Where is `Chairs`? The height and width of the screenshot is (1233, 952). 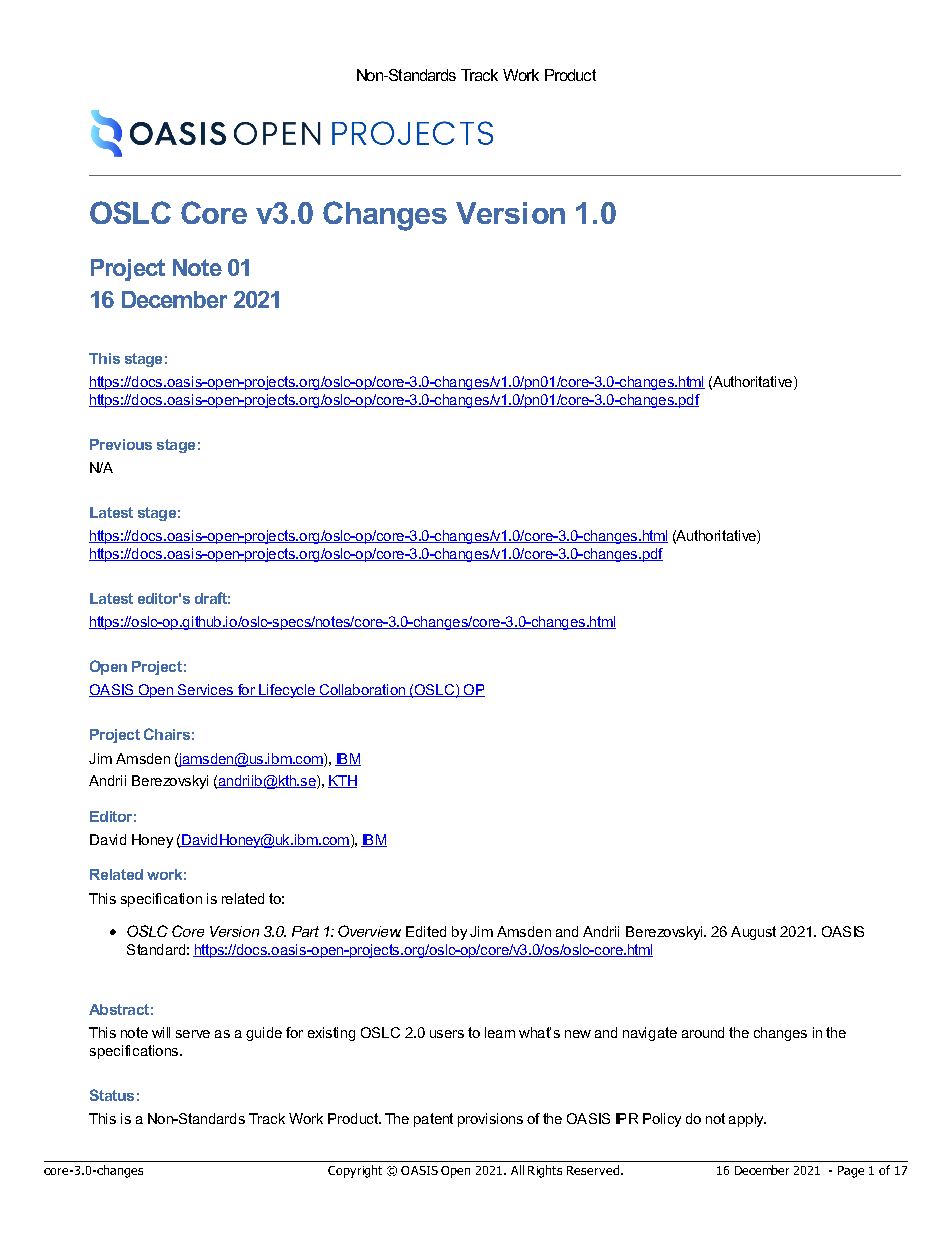
Chairs is located at coordinates (167, 734).
